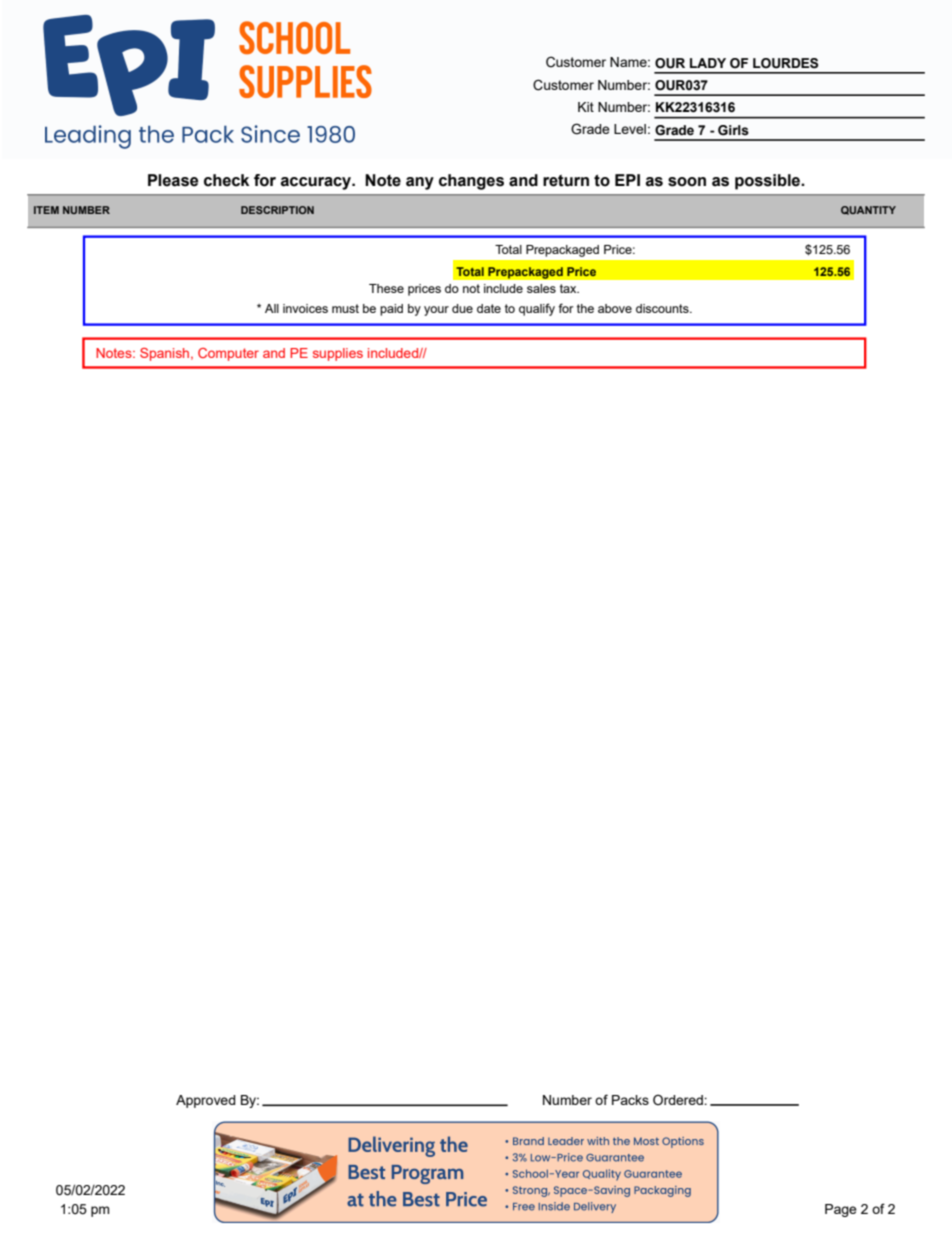 This page has height=1233, width=952. Describe the element at coordinates (663, 308) in the page. I see `discounts` at that location.
